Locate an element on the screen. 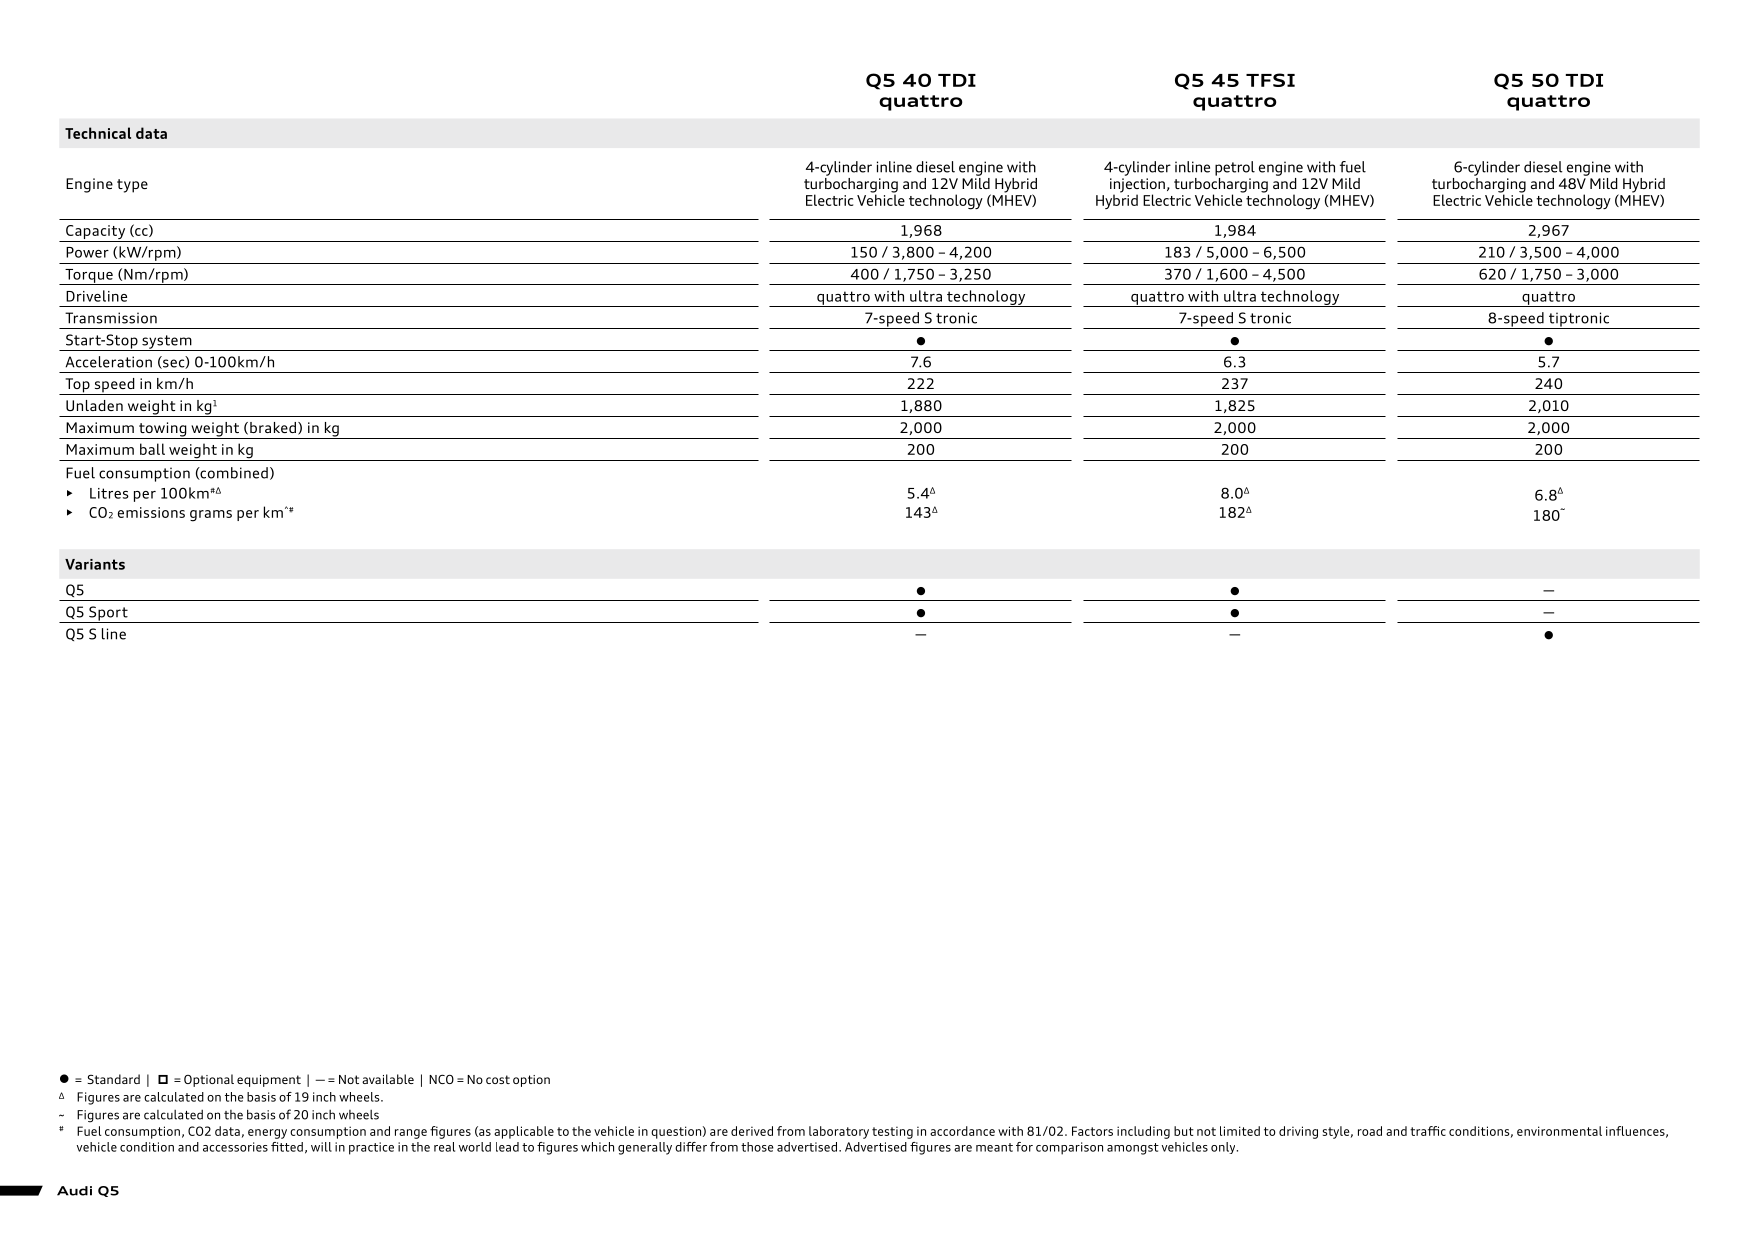  cost is located at coordinates (498, 1079).
